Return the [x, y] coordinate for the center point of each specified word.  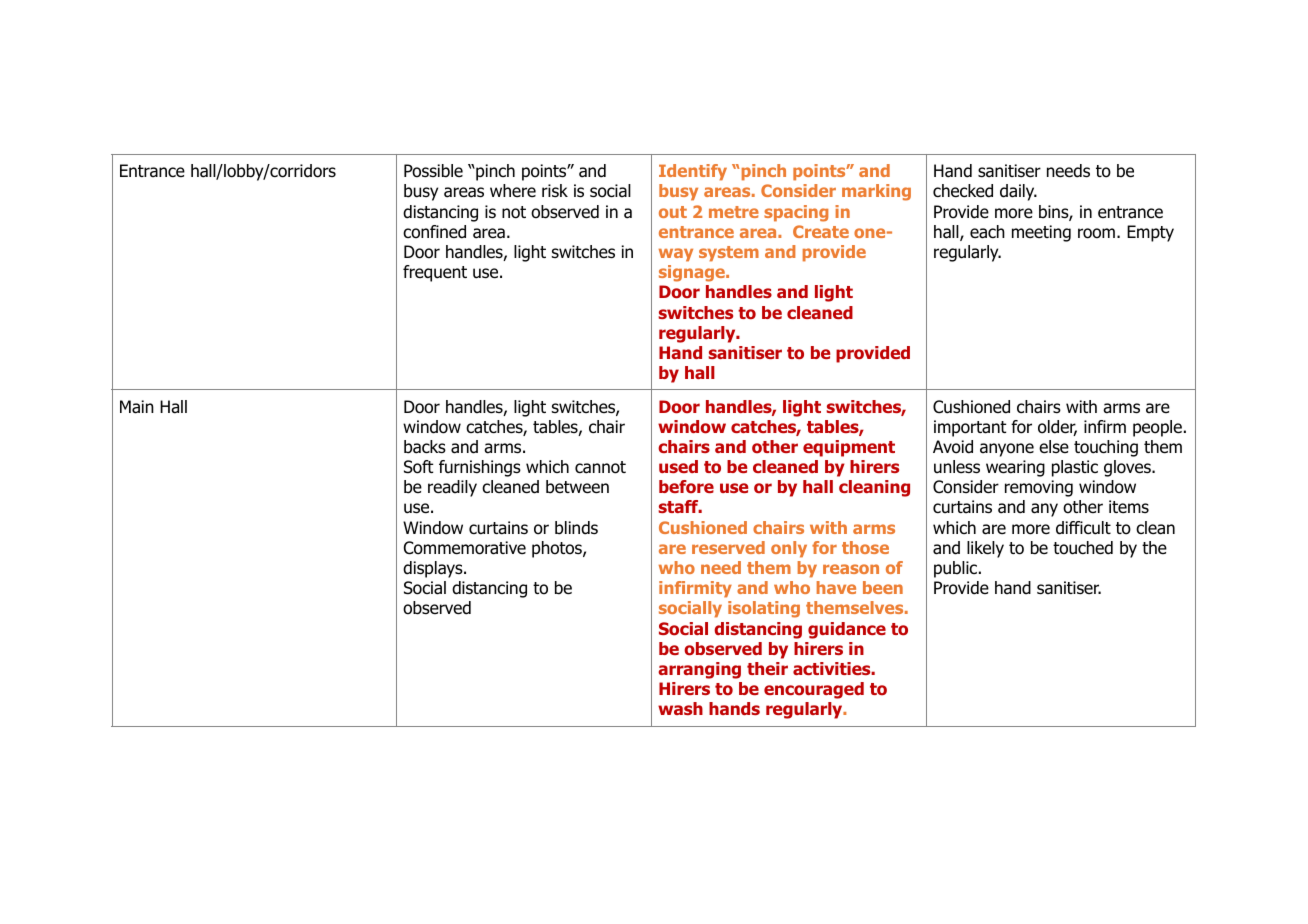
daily [1018, 192]
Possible [433, 171]
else [1054, 447]
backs [425, 447]
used [678, 466]
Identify [693, 172]
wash [680, 708]
